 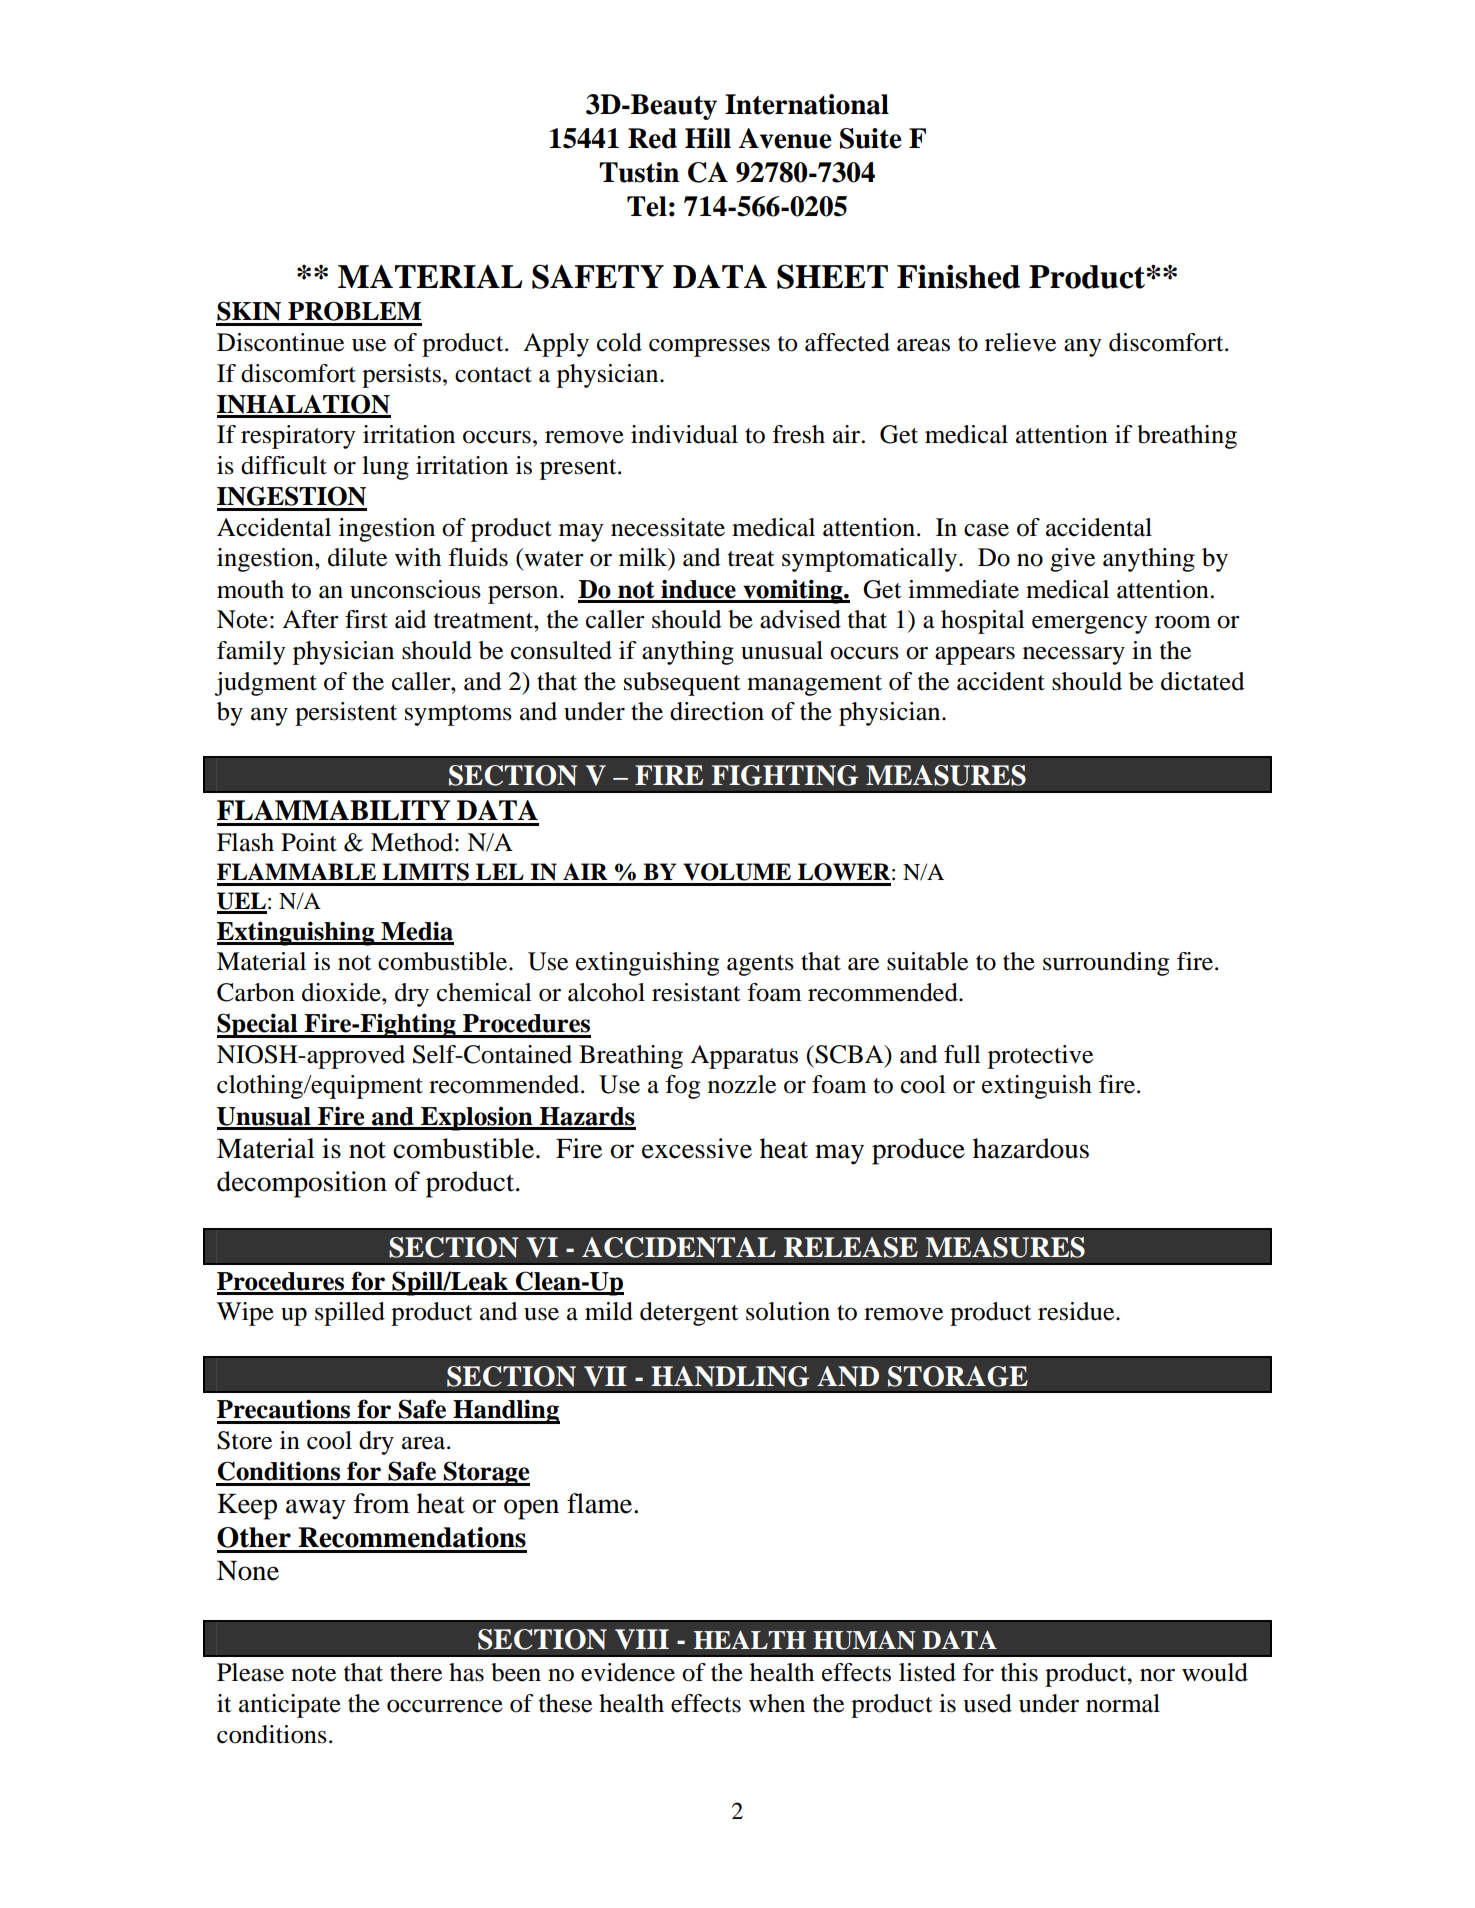 What do you see at coordinates (958, 276) in the document?
I see `Finished` at bounding box center [958, 276].
